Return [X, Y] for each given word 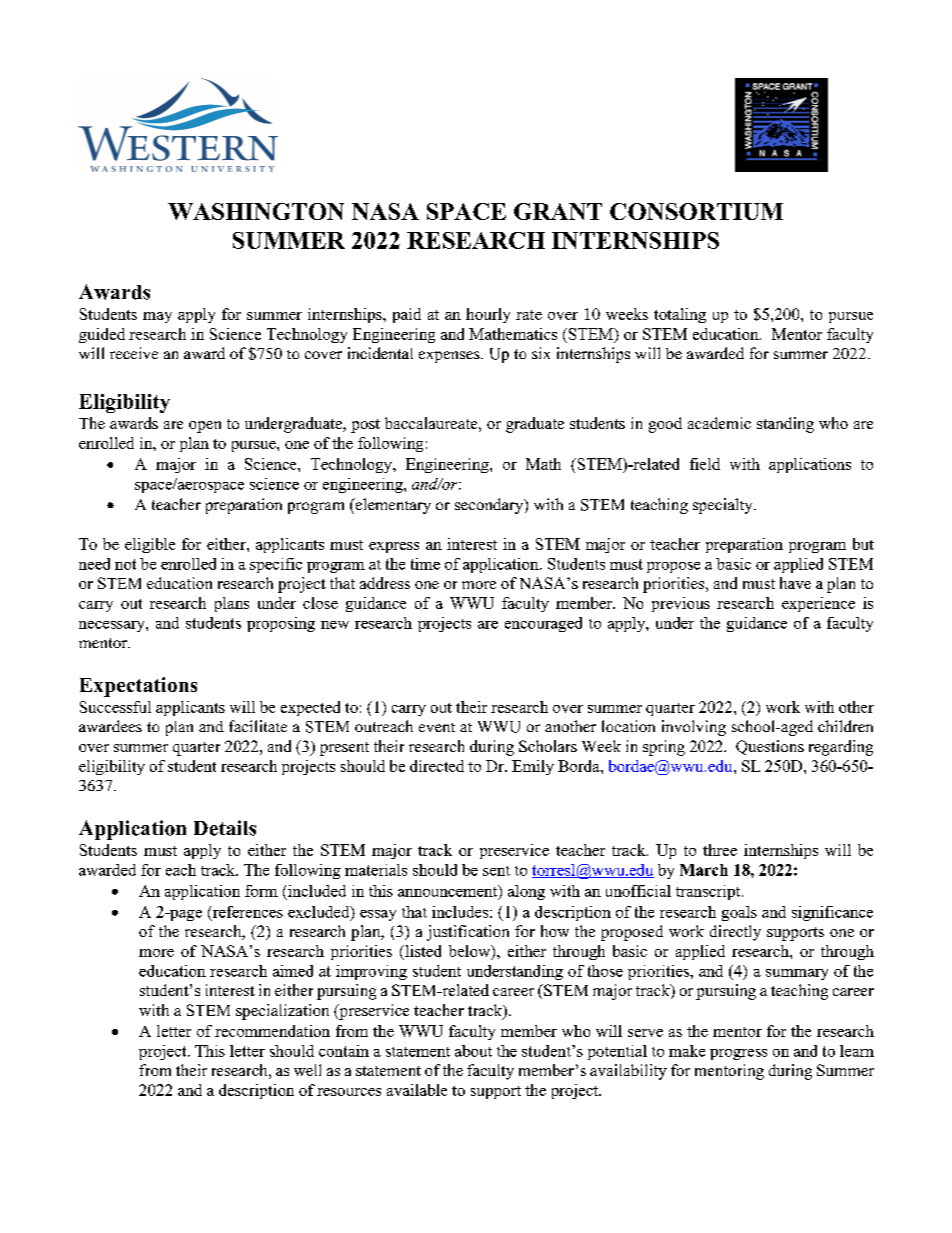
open [205, 427]
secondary [490, 506]
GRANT [558, 211]
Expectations [138, 687]
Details [225, 828]
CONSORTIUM [696, 211]
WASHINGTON [256, 211]
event [437, 727]
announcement [449, 892]
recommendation [272, 1031]
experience [818, 604]
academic [719, 423]
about [473, 1051]
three [720, 850]
